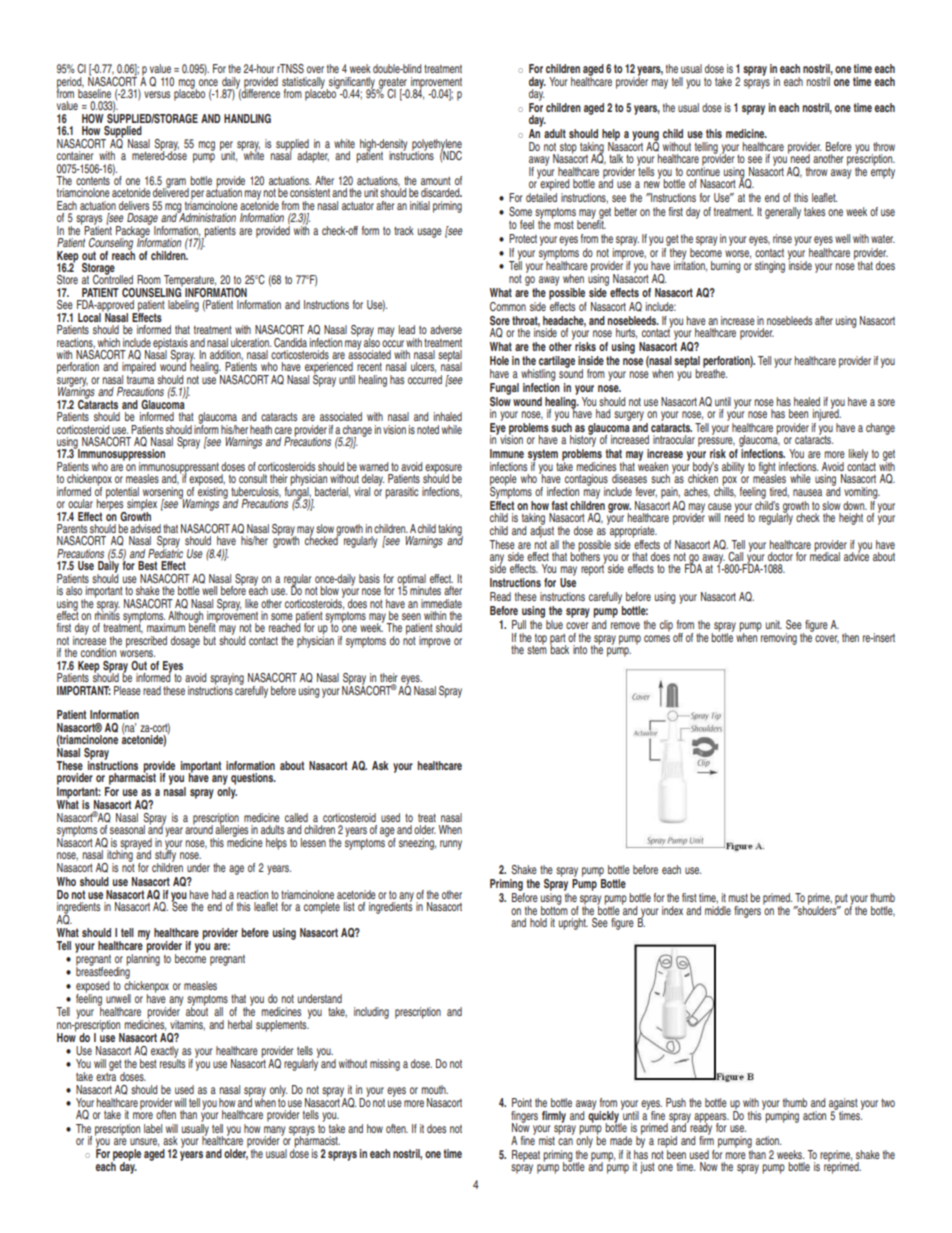  What do you see at coordinates (522, 1102) in the image?
I see `Point` at bounding box center [522, 1102].
